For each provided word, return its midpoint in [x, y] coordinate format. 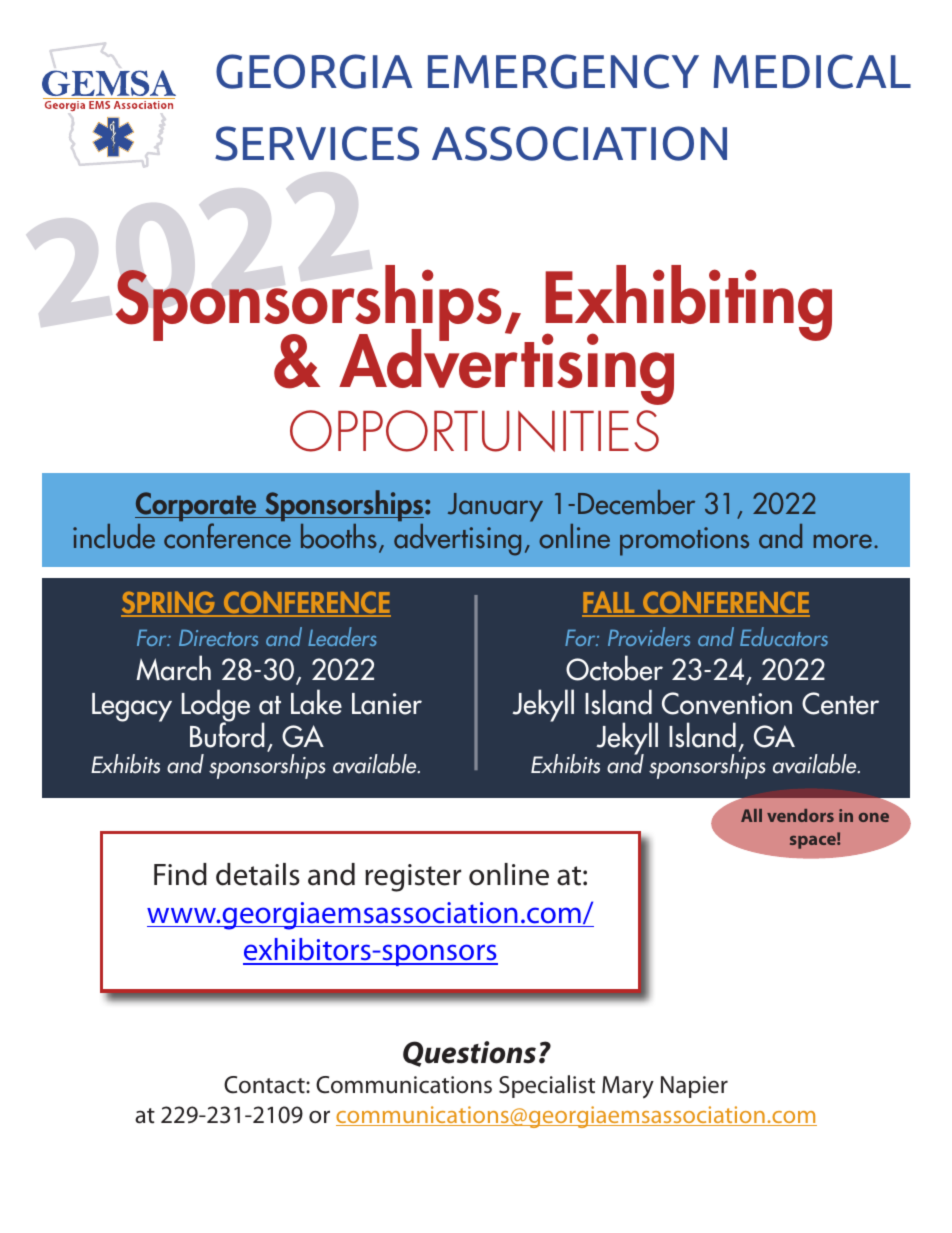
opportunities [474, 431]
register [413, 878]
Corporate [197, 508]
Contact [265, 1085]
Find [180, 874]
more [843, 541]
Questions [469, 1054]
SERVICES [317, 143]
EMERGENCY [563, 71]
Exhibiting [688, 304]
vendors [800, 815]
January [495, 507]
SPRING [169, 603]
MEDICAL [812, 71]
